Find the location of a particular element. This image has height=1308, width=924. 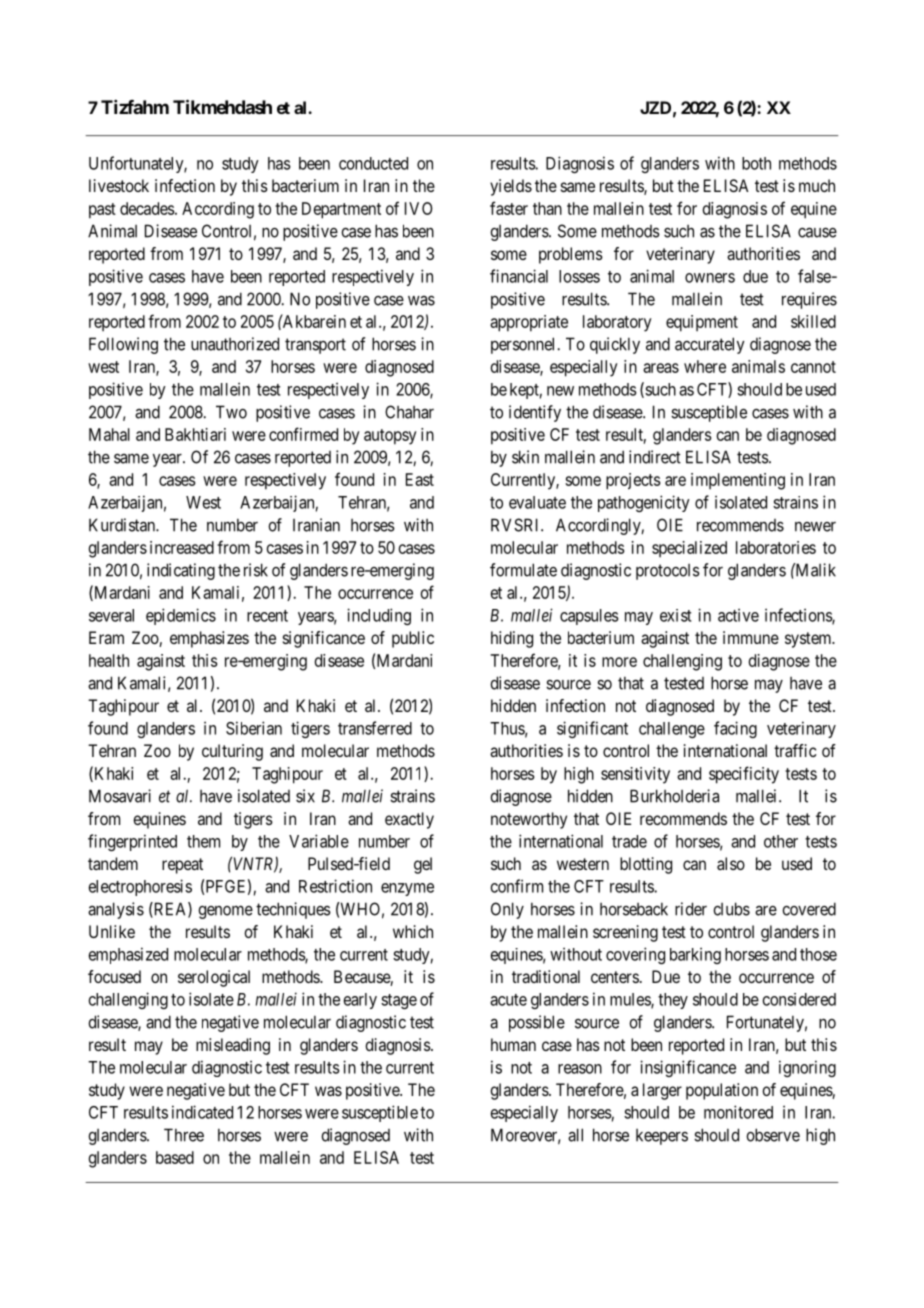

autopsy is located at coordinates (390, 437).
